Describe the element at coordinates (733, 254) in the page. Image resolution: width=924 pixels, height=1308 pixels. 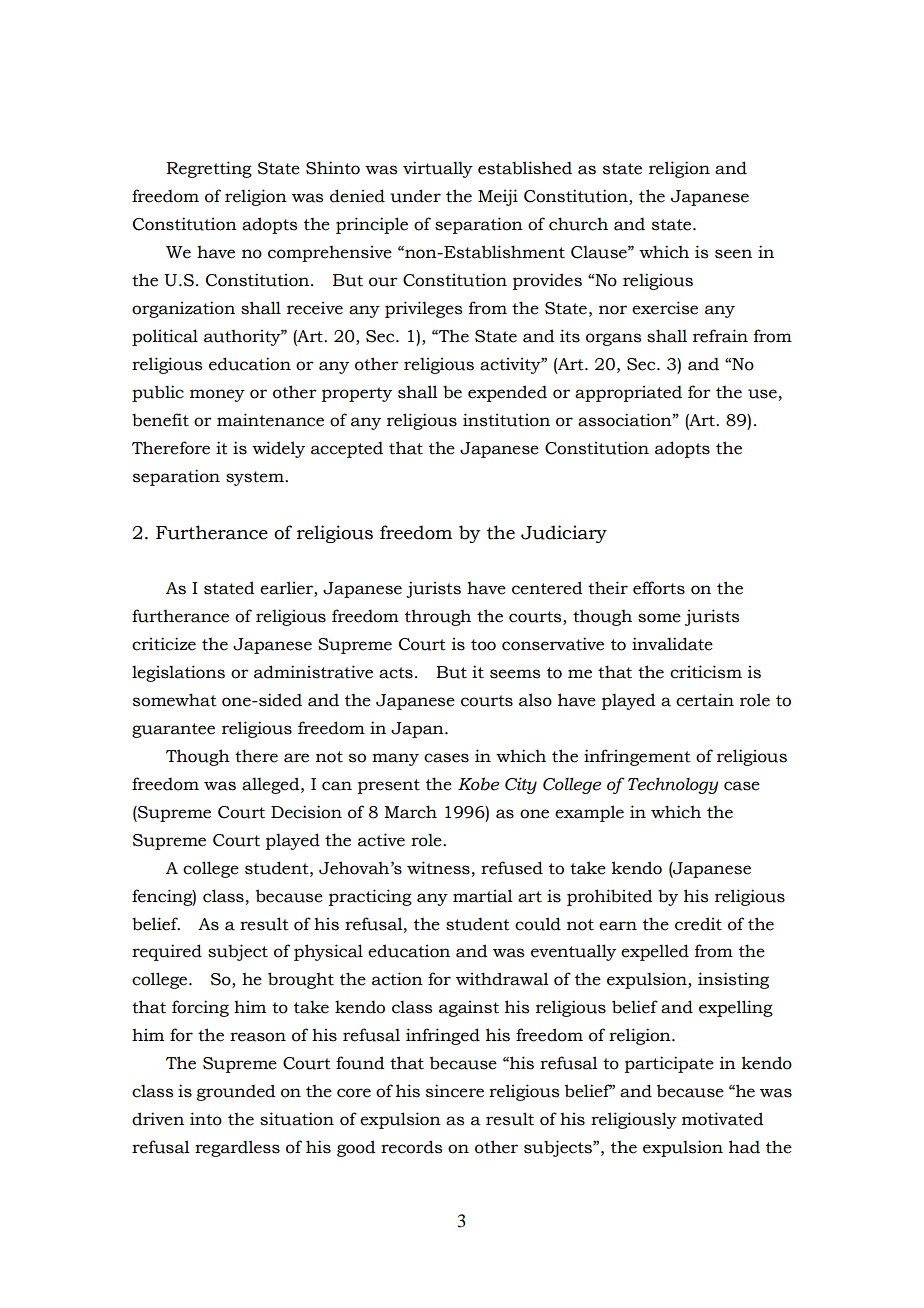
I see `seen` at that location.
